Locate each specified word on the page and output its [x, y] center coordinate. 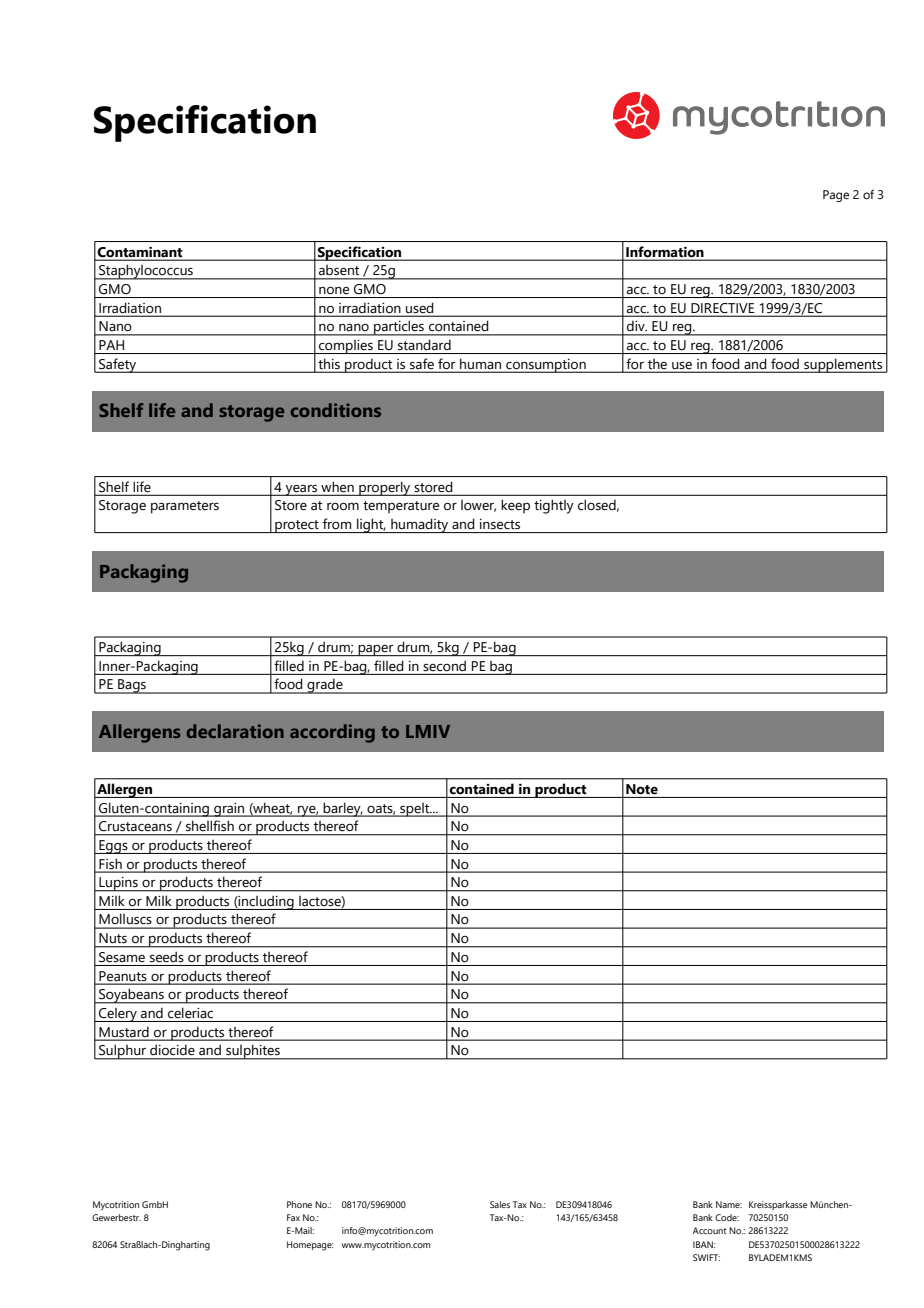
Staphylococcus [146, 272]
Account [710, 1230]
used [419, 308]
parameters [185, 507]
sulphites [253, 1052]
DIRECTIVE [722, 308]
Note [642, 789]
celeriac [190, 1013]
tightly [554, 506]
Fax [293, 1217]
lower [478, 506]
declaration [235, 731]
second [445, 666]
